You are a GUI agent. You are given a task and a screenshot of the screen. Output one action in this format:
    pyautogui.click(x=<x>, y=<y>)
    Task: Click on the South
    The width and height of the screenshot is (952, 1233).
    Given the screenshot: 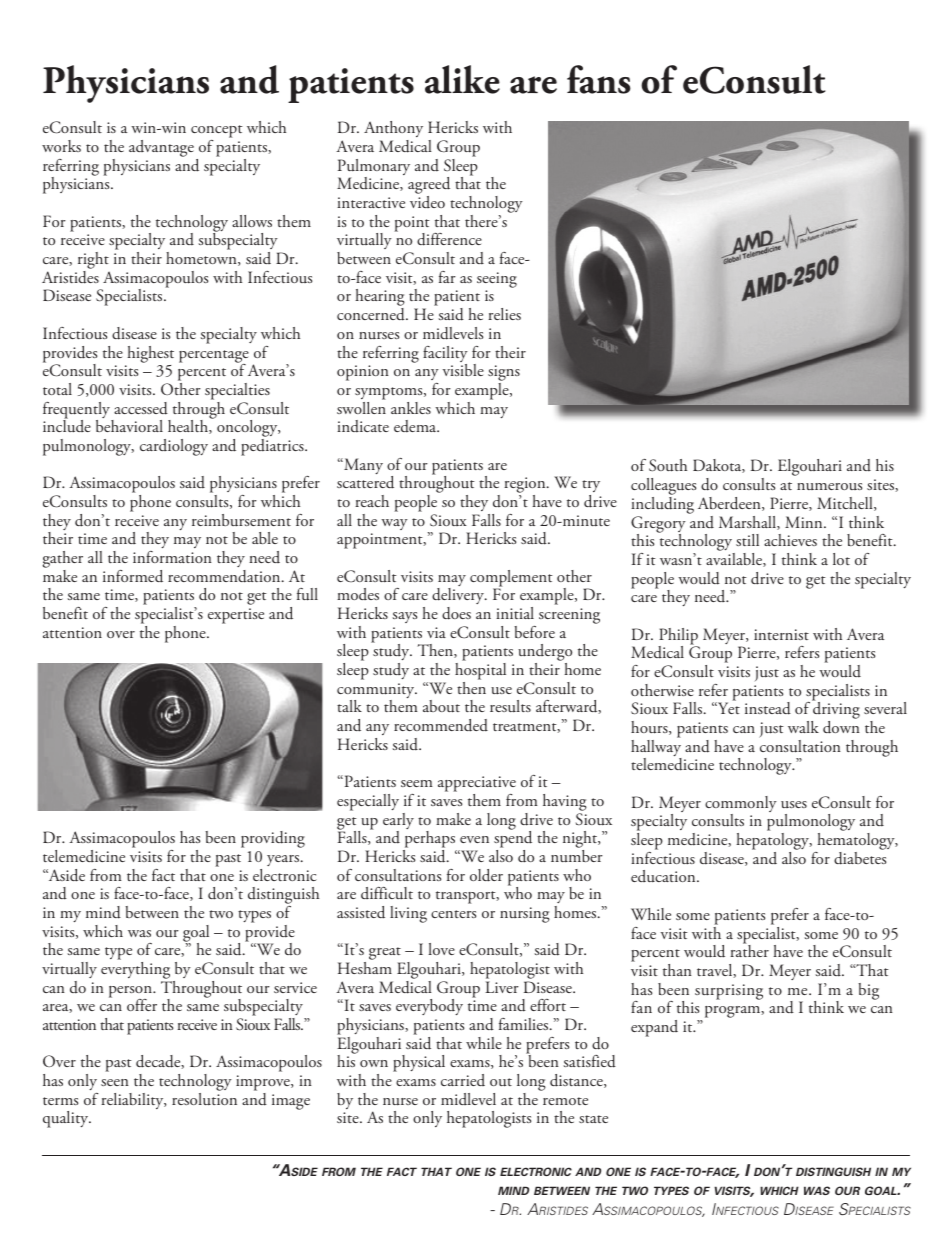 What is the action you would take?
    pyautogui.click(x=668, y=465)
